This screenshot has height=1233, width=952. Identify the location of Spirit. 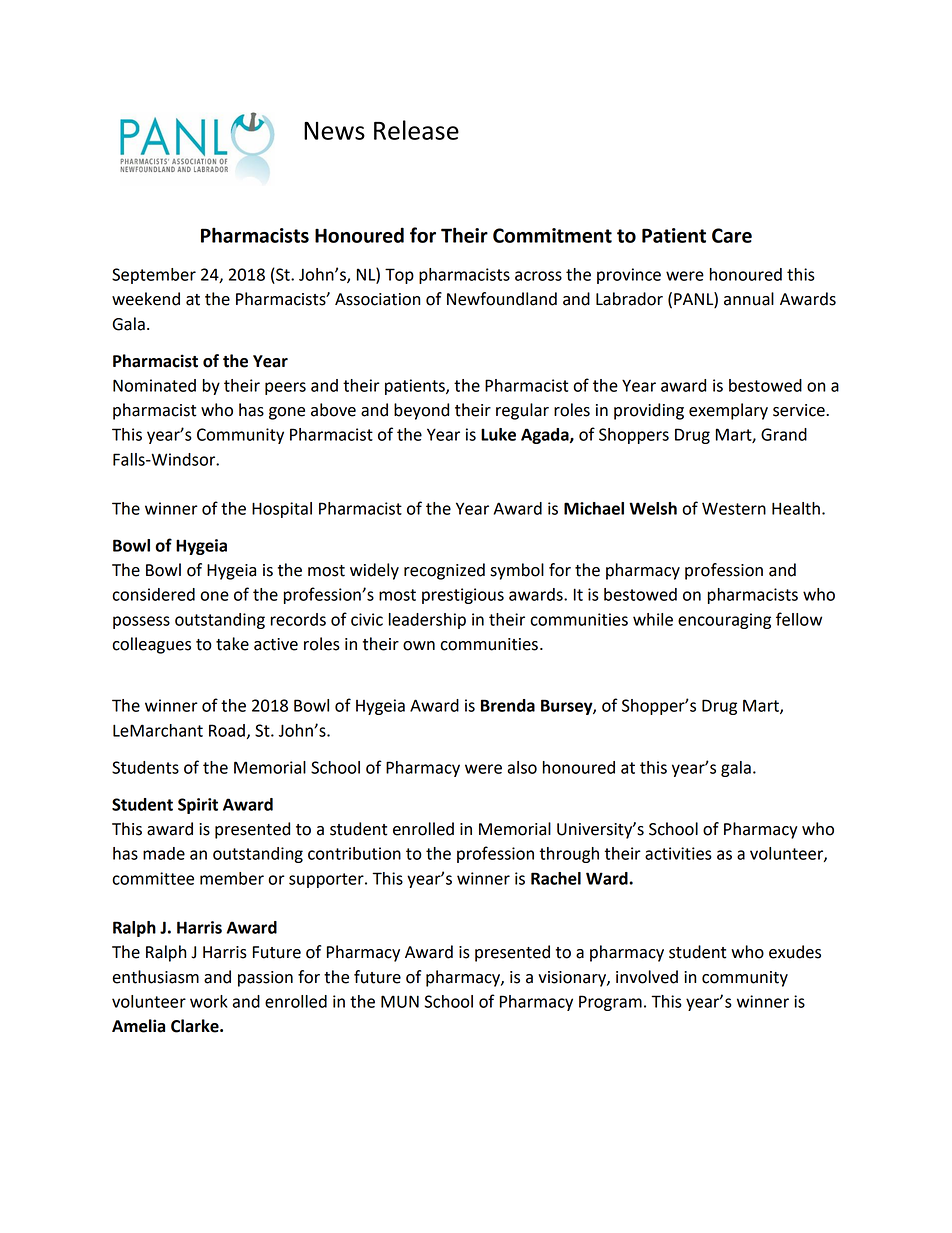
(198, 806).
